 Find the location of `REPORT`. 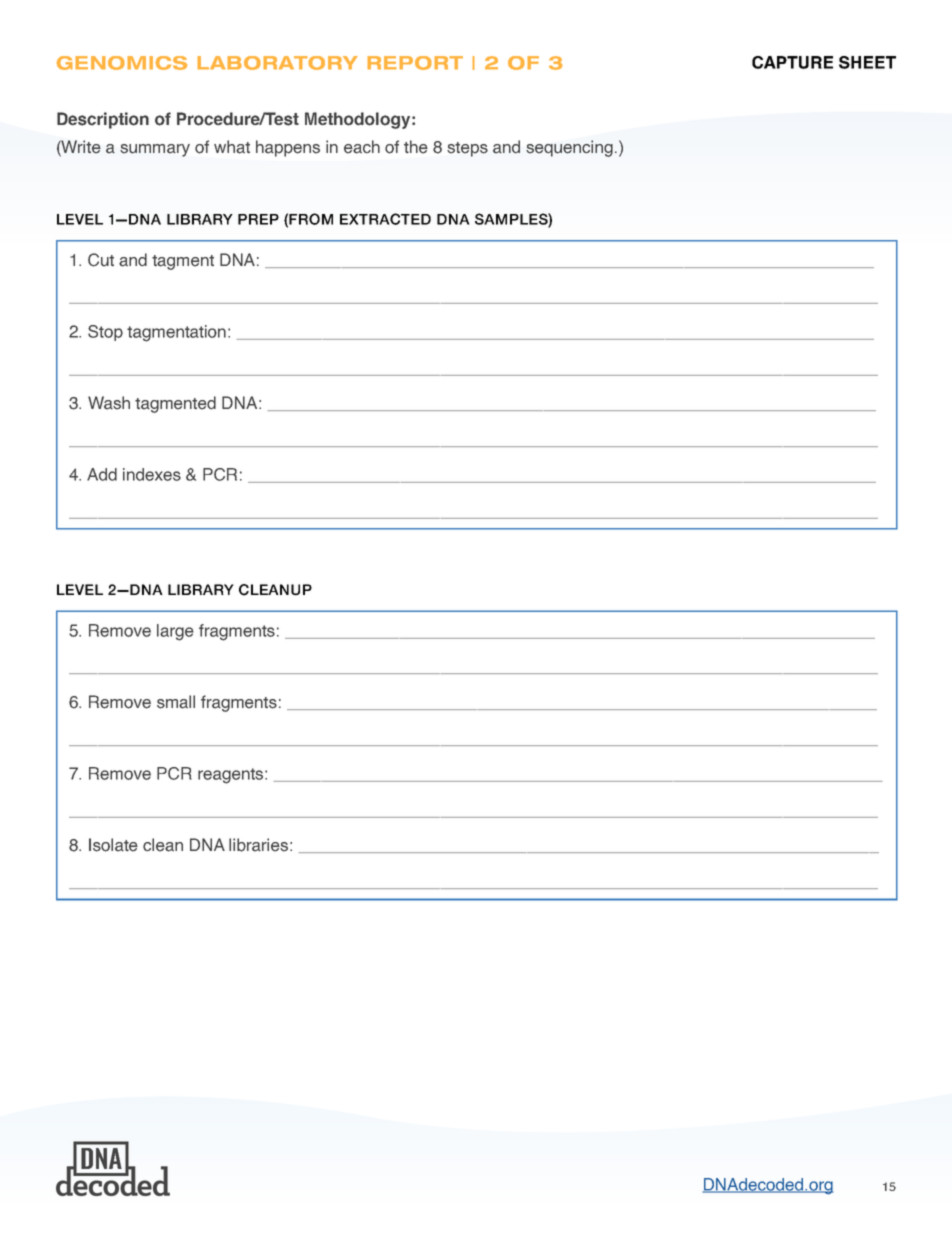

REPORT is located at coordinates (415, 63).
